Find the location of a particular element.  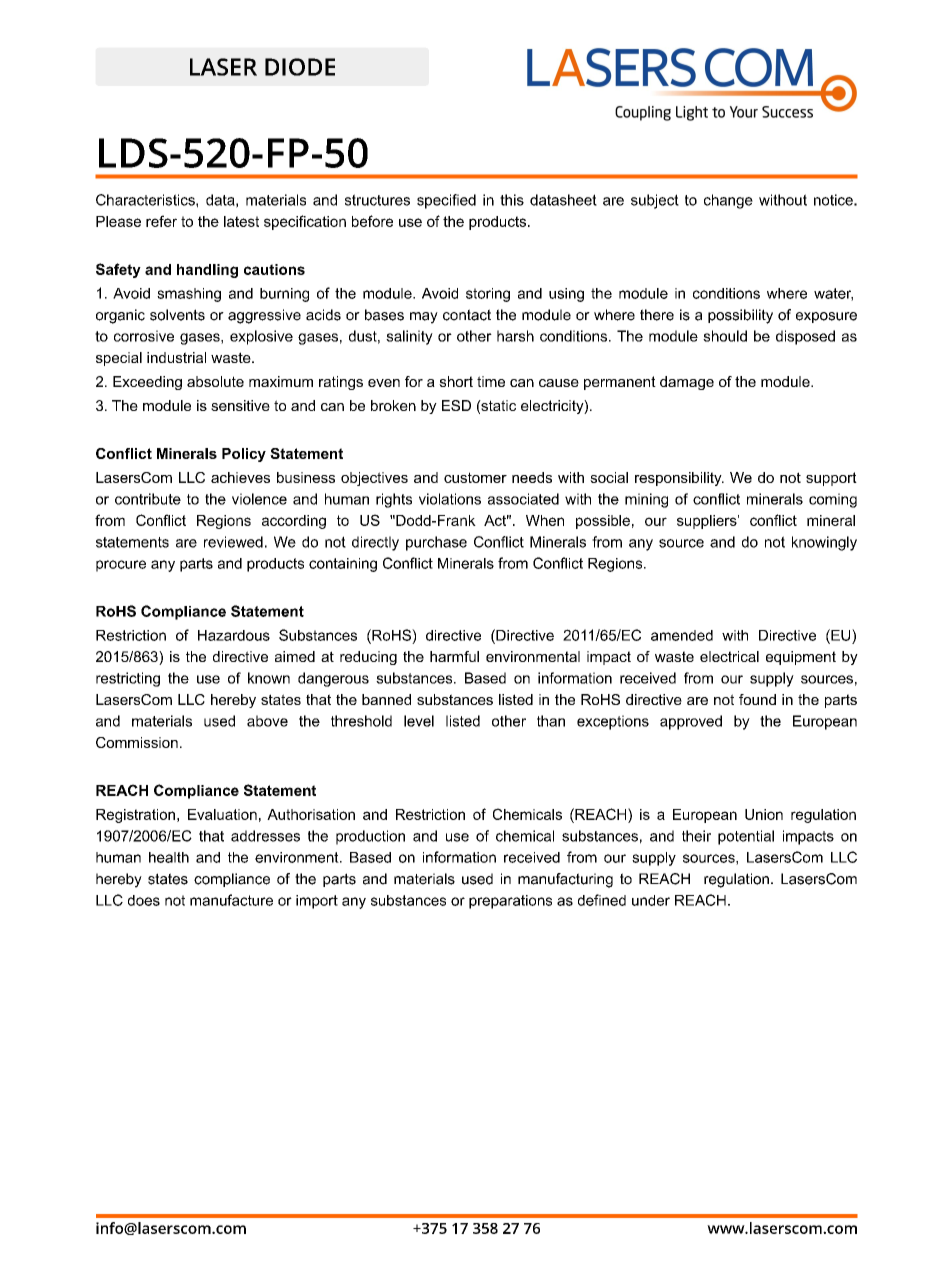

this is located at coordinates (512, 200).
